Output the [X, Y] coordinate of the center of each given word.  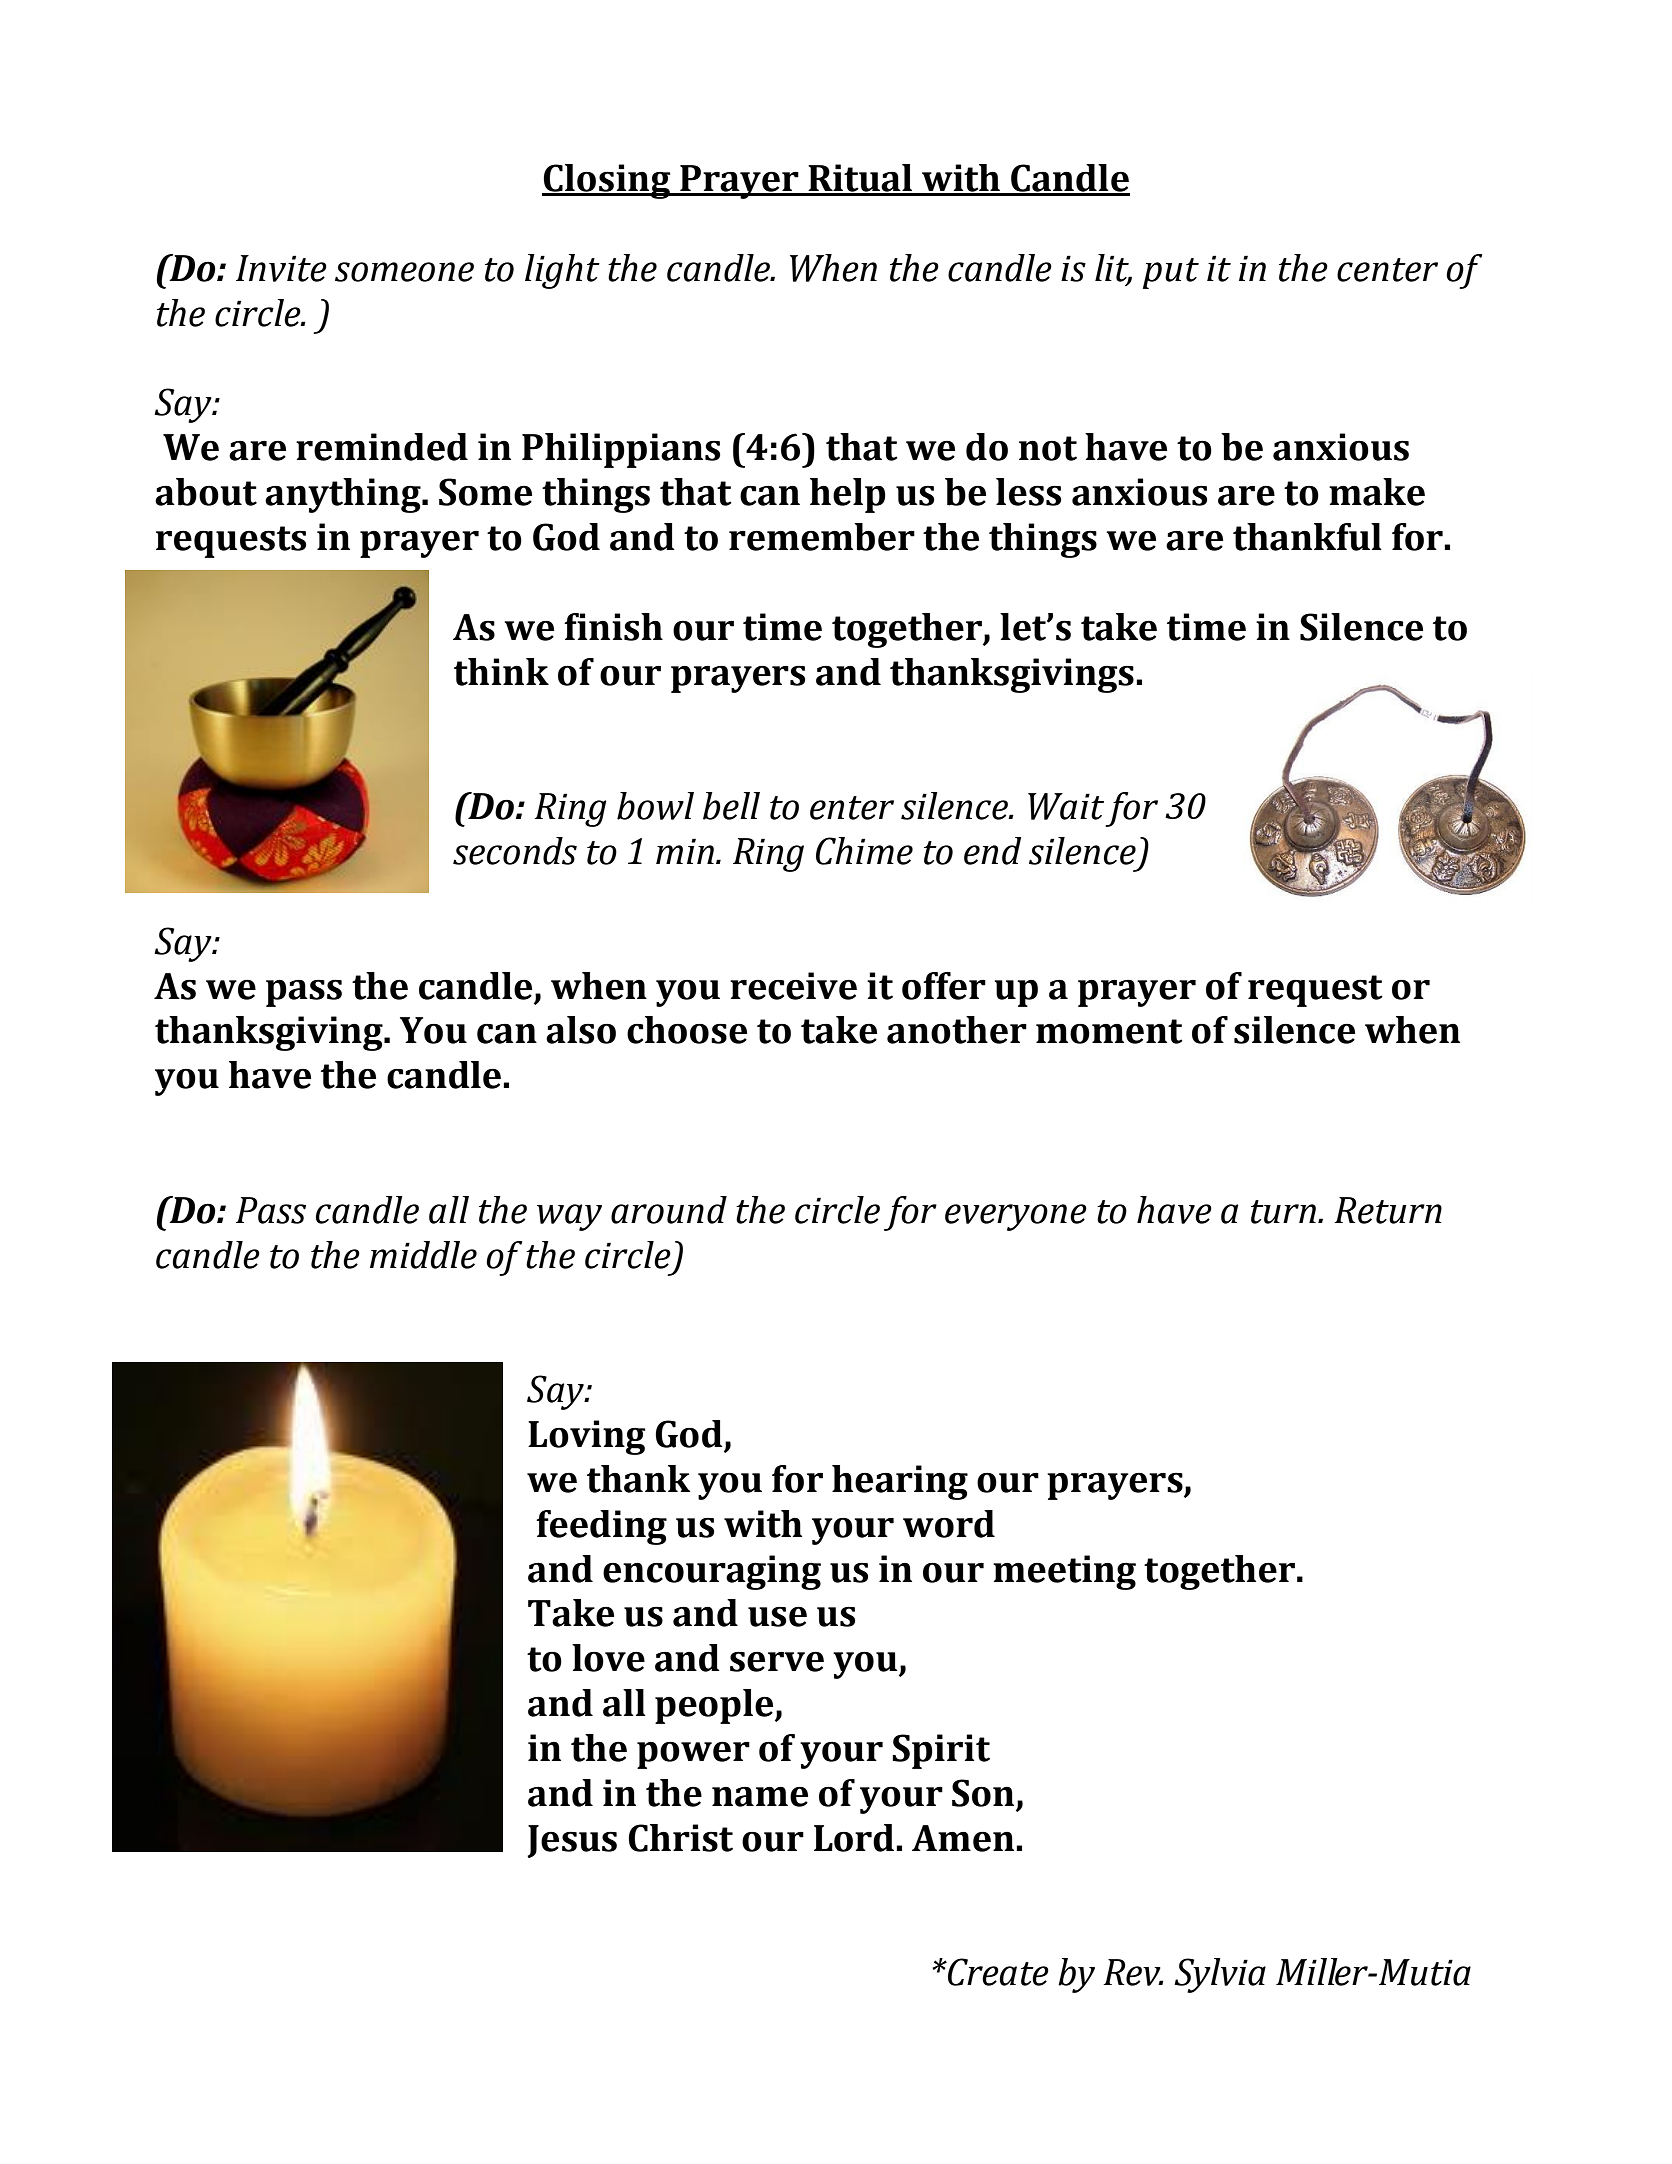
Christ [680, 1838]
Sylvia [1220, 1975]
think [501, 672]
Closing [607, 181]
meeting [1064, 1572]
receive [793, 986]
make [1377, 492]
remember [822, 537]
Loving [586, 1437]
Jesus [572, 1841]
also [581, 1030]
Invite [281, 268]
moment [1109, 1031]
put [1171, 273]
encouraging [712, 1572]
